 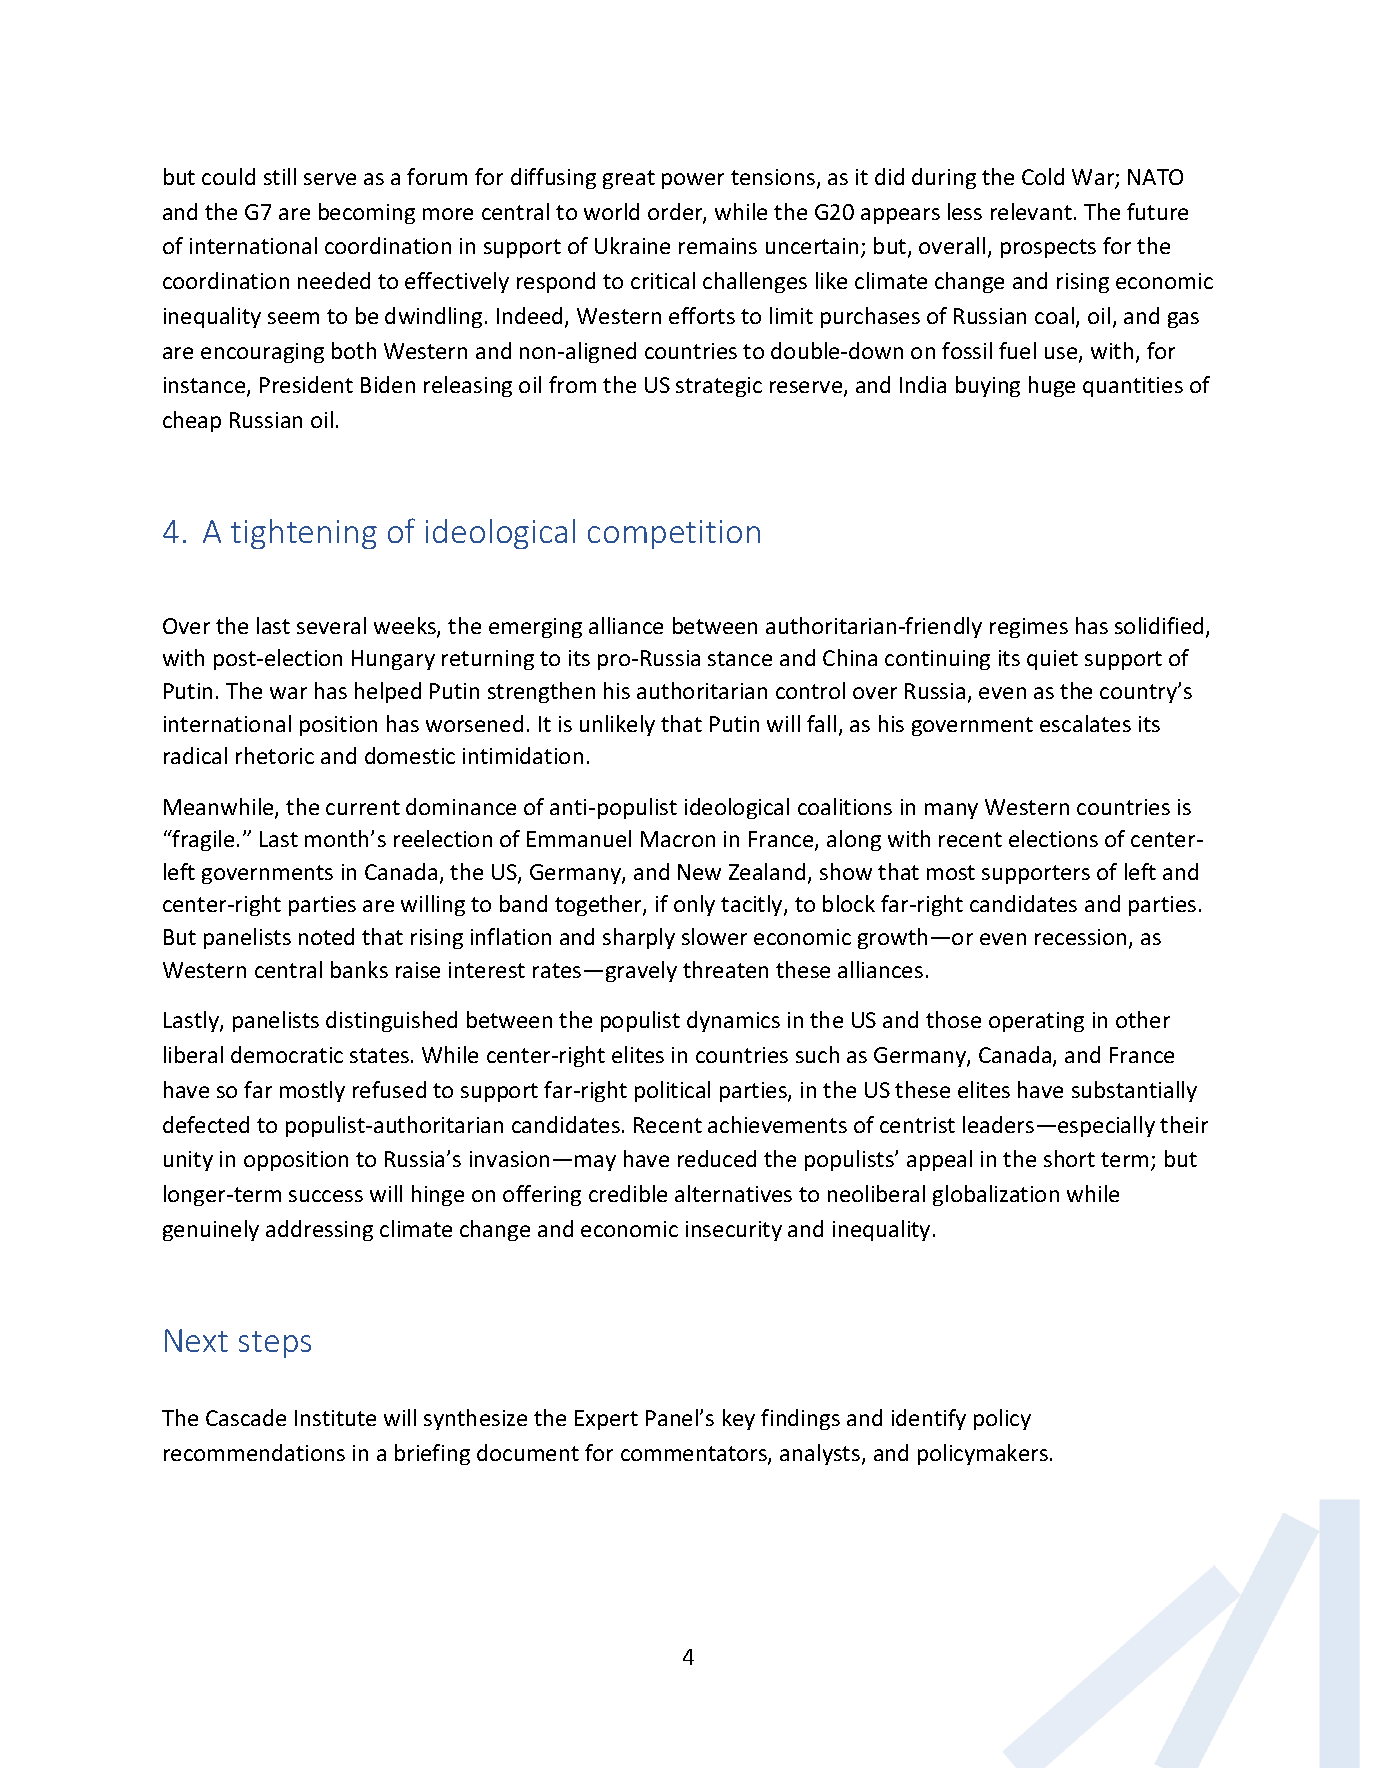 I want to click on relevant, so click(x=1031, y=211).
